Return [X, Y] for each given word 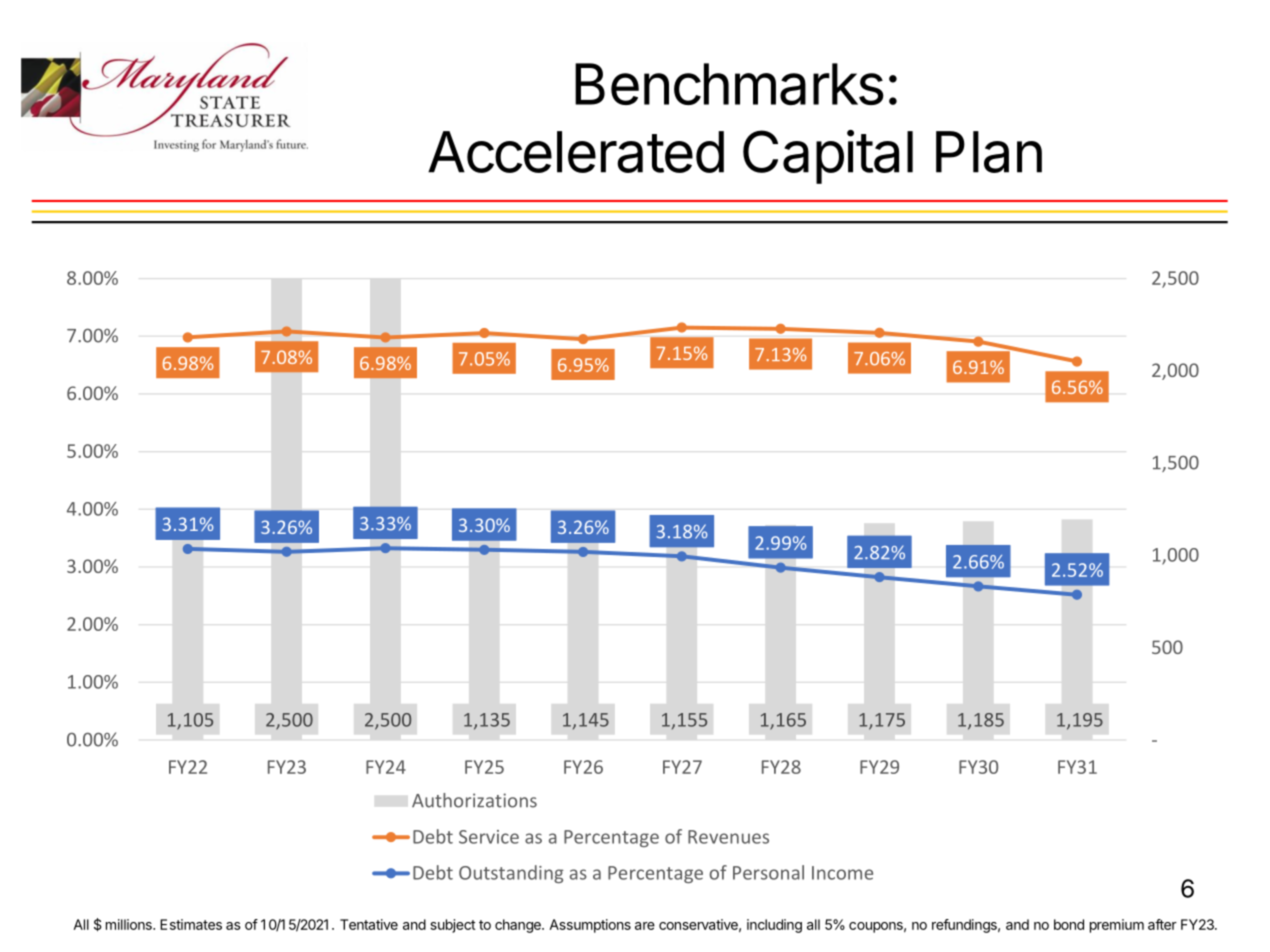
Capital [828, 157]
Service [489, 837]
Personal [768, 872]
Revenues [728, 837]
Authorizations [474, 800]
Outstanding [511, 874]
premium [1117, 926]
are [645, 926]
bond [1069, 924]
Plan [989, 152]
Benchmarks [729, 84]
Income [842, 873]
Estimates [191, 924]
